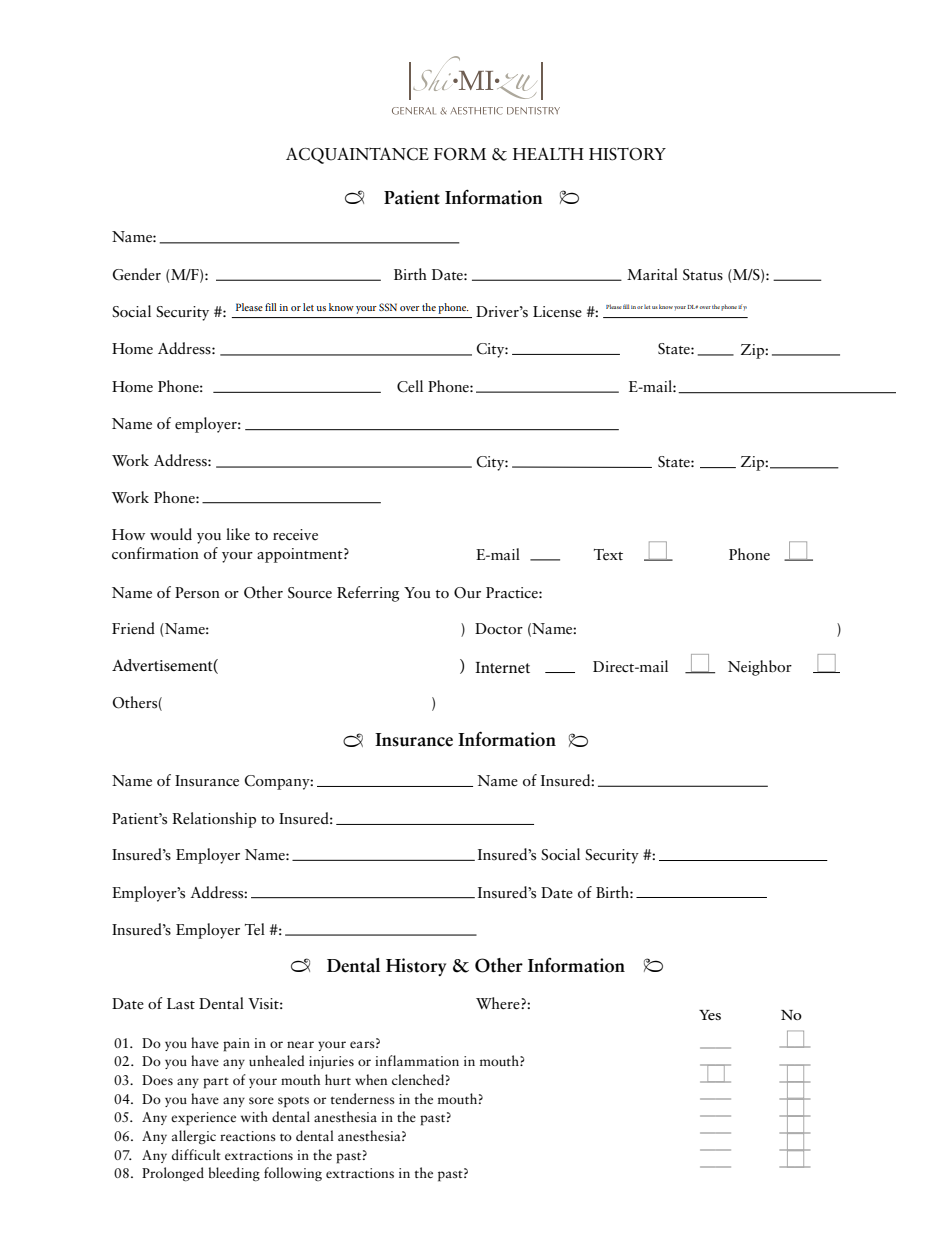  What do you see at coordinates (194, 1137) in the screenshot?
I see `allergic` at bounding box center [194, 1137].
